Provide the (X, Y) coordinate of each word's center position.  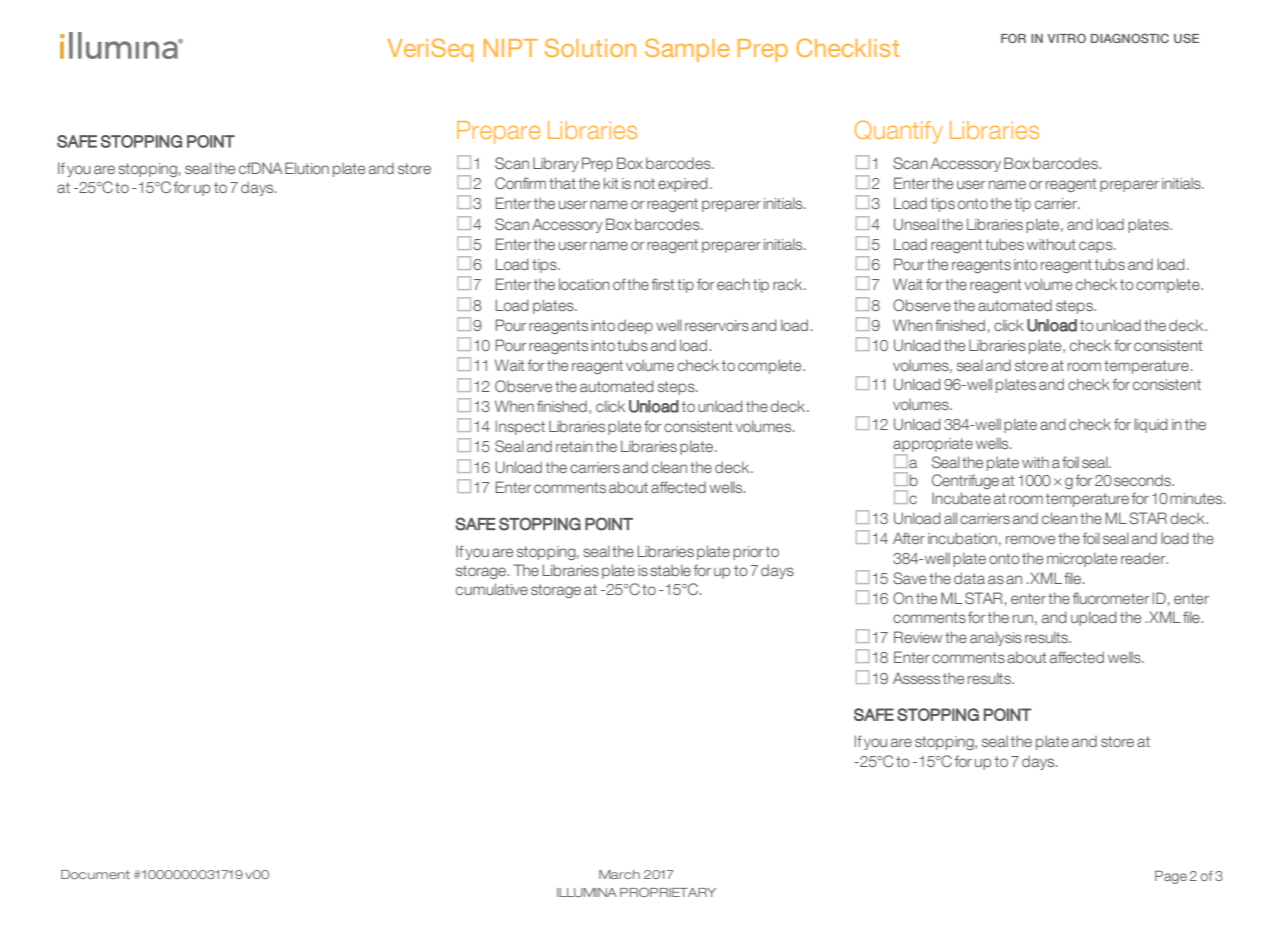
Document (95, 874)
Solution (590, 47)
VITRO (1067, 38)
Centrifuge (965, 481)
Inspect (520, 427)
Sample (687, 50)
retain (574, 446)
